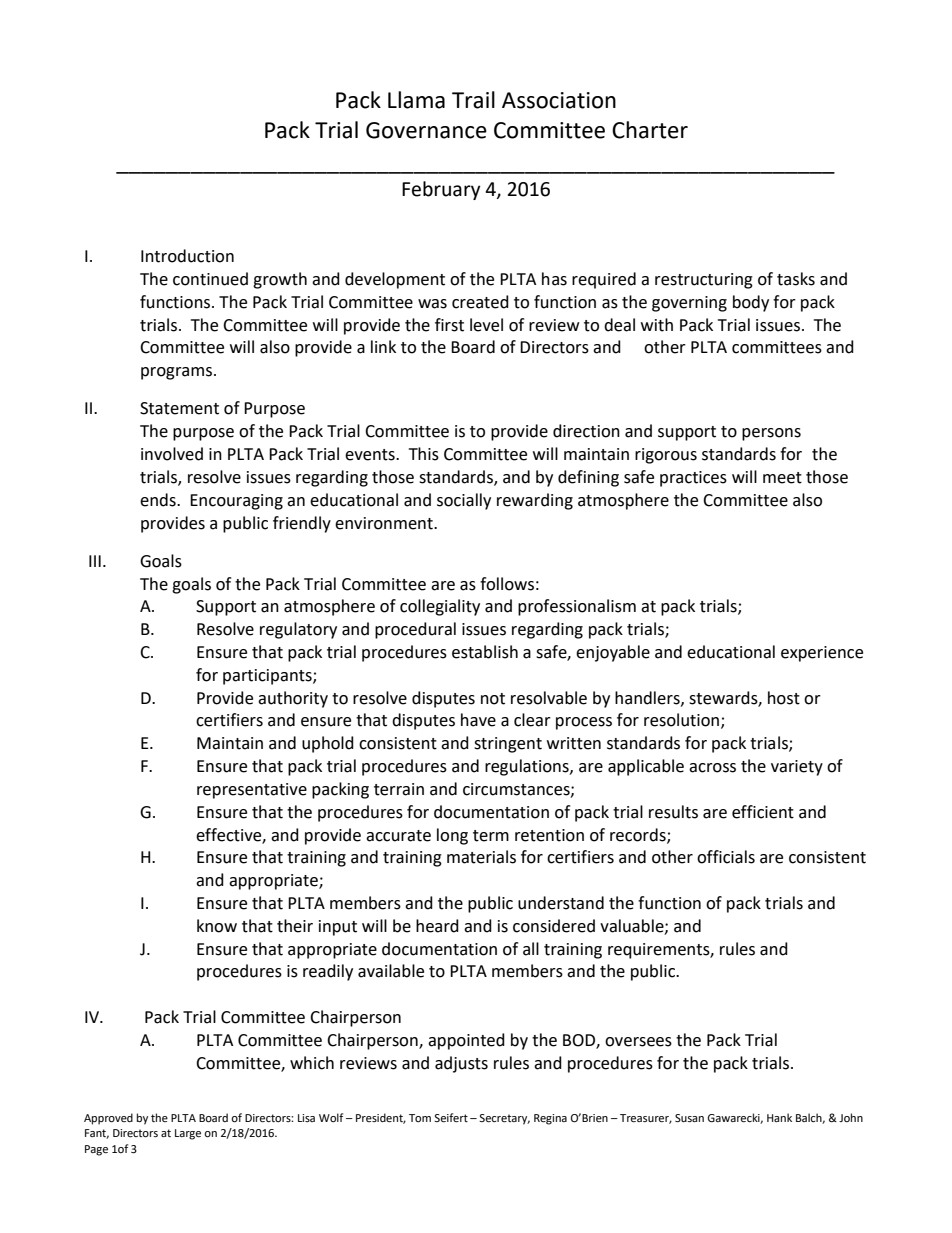  Describe the element at coordinates (528, 767) in the image. I see `regulations` at that location.
